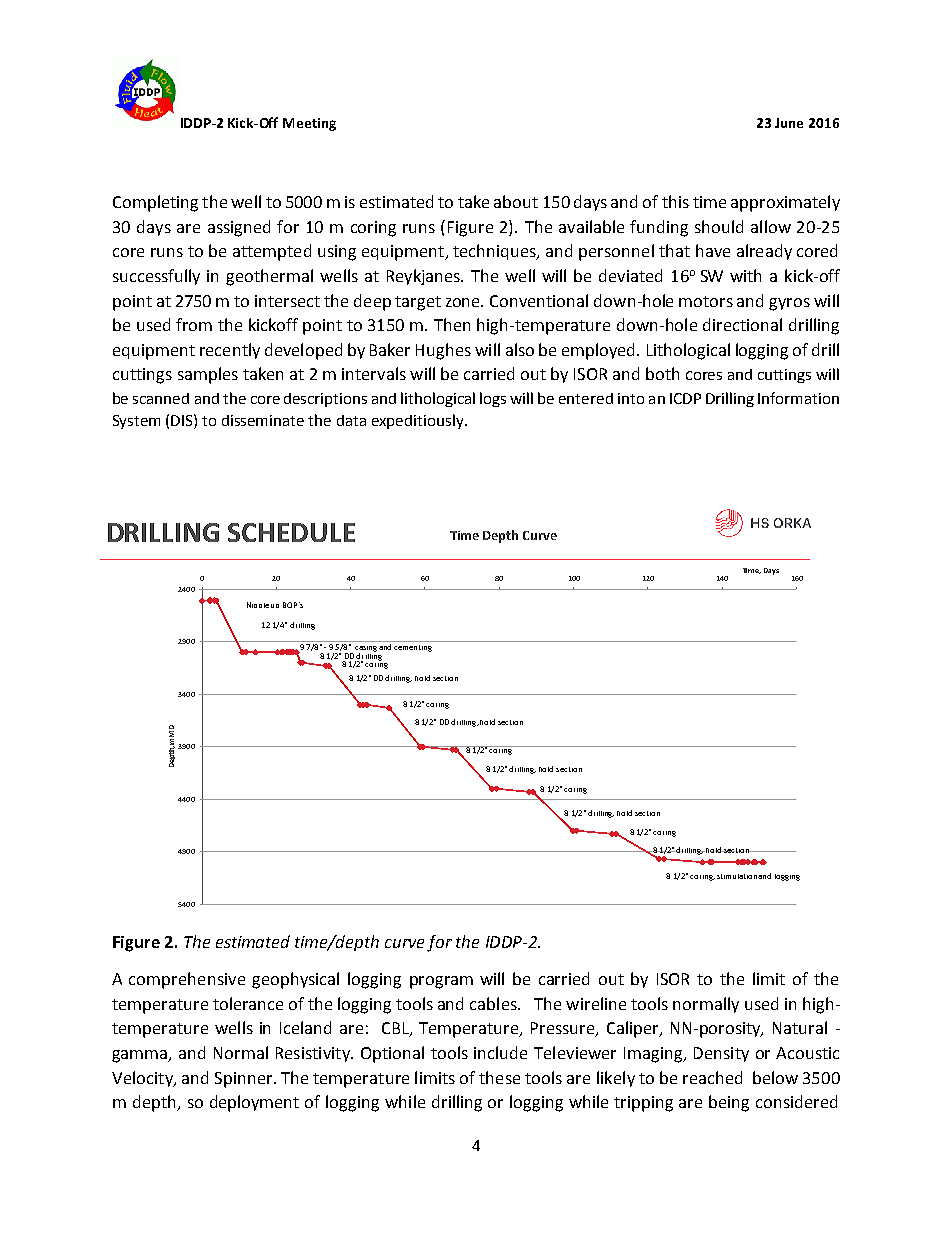 This image has width=952, height=1233. I want to click on program, so click(441, 982).
